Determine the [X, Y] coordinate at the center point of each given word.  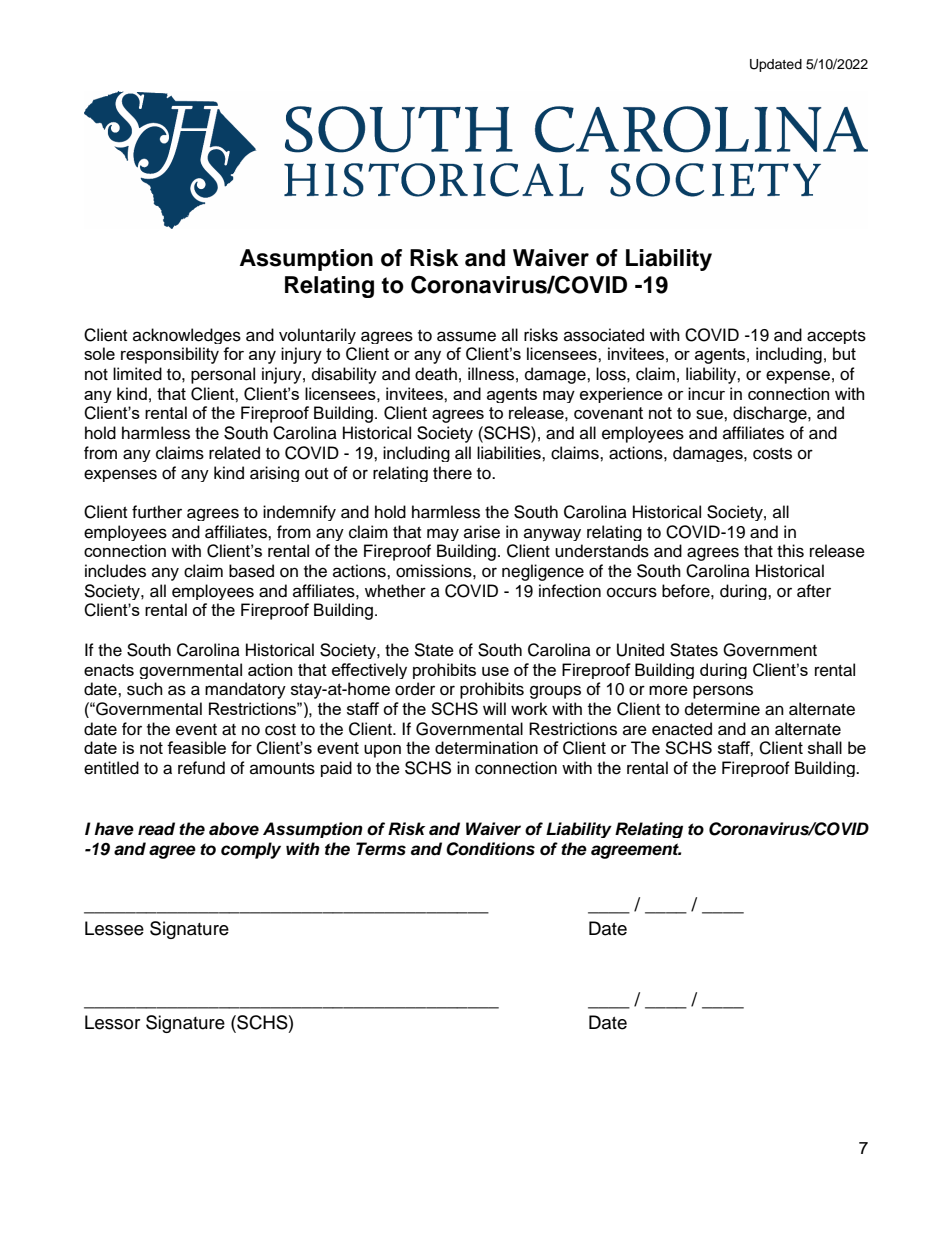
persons [723, 692]
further [157, 512]
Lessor [112, 1022]
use [495, 671]
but [844, 353]
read [156, 829]
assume [466, 336]
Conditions [490, 849]
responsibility [170, 355]
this [790, 551]
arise [482, 532]
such [145, 689]
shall [825, 747]
